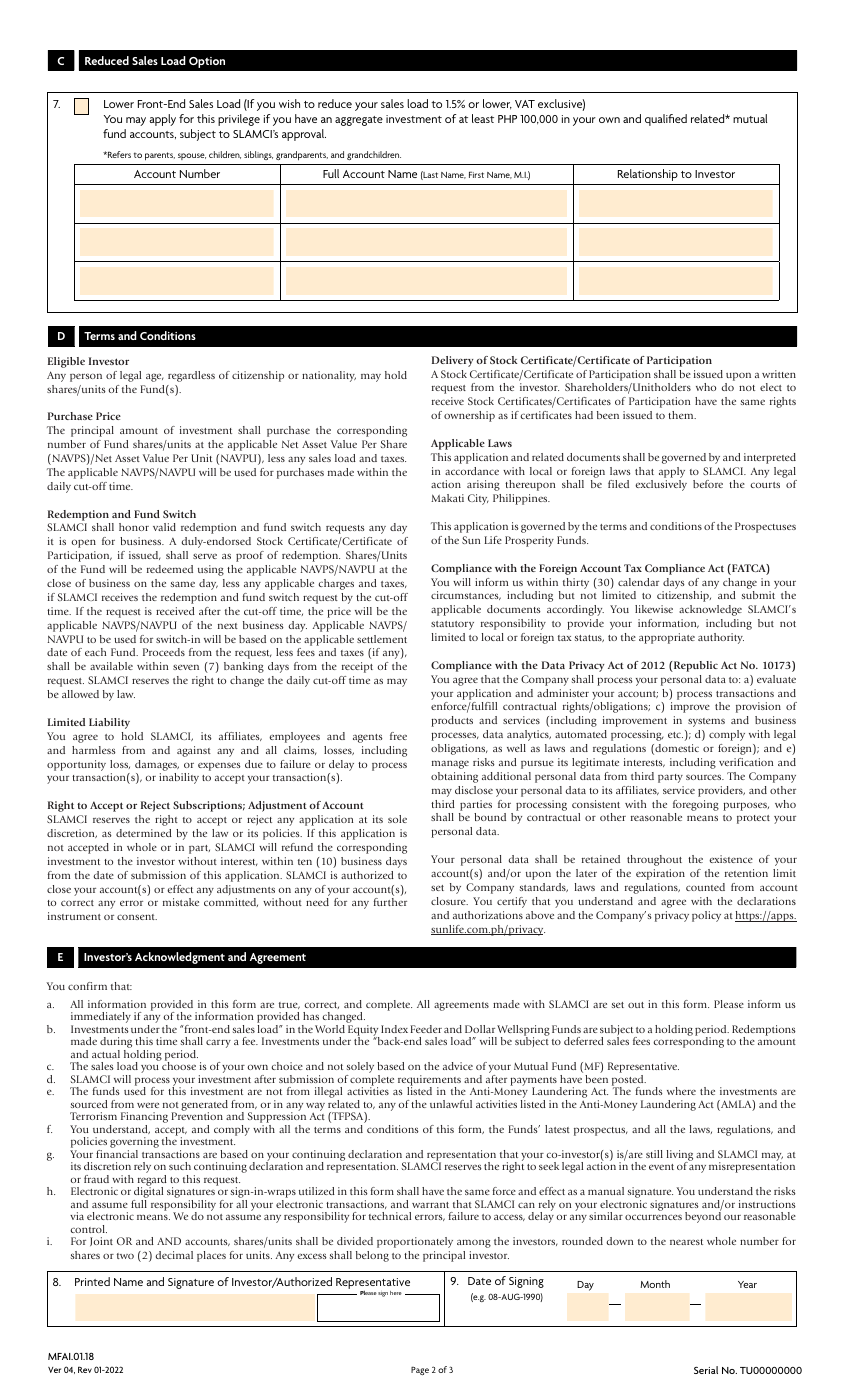 The width and height of the screenshot is (849, 1400). What do you see at coordinates (710, 610) in the screenshot?
I see `acknowledge` at bounding box center [710, 610].
